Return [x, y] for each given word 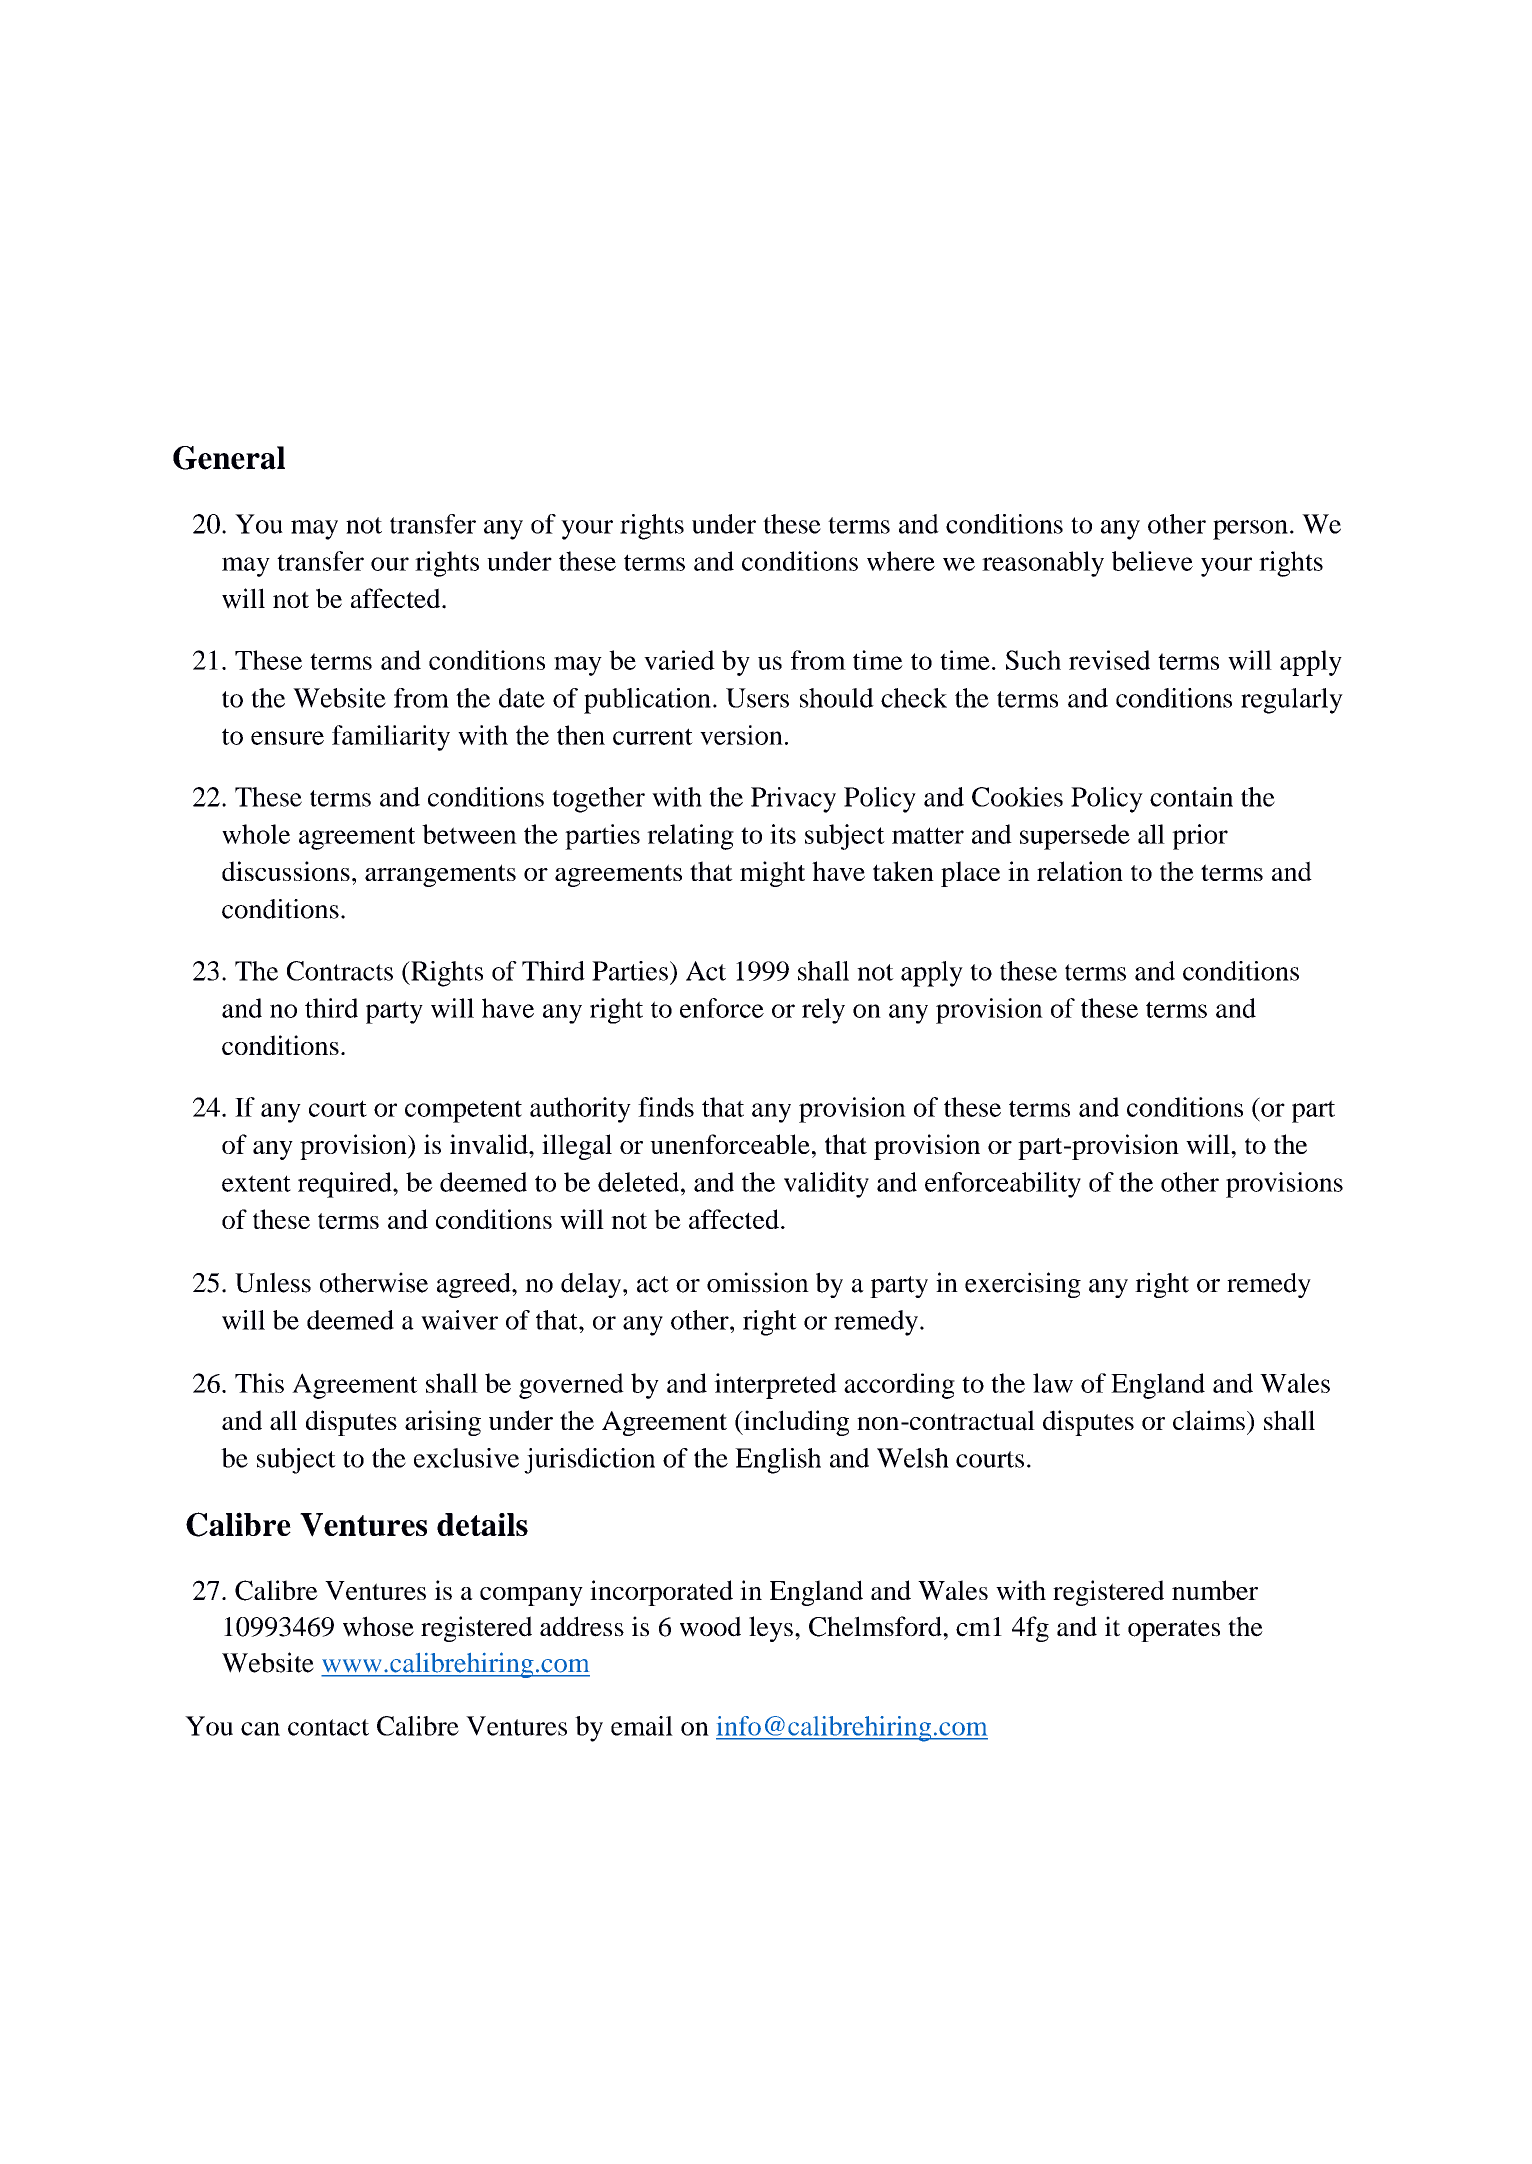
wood [710, 1626]
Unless [273, 1282]
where [901, 561]
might [772, 874]
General [229, 458]
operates [1174, 1631]
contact [328, 1727]
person [1250, 530]
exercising [1023, 1285]
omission [758, 1282]
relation [1080, 871]
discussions [286, 871]
